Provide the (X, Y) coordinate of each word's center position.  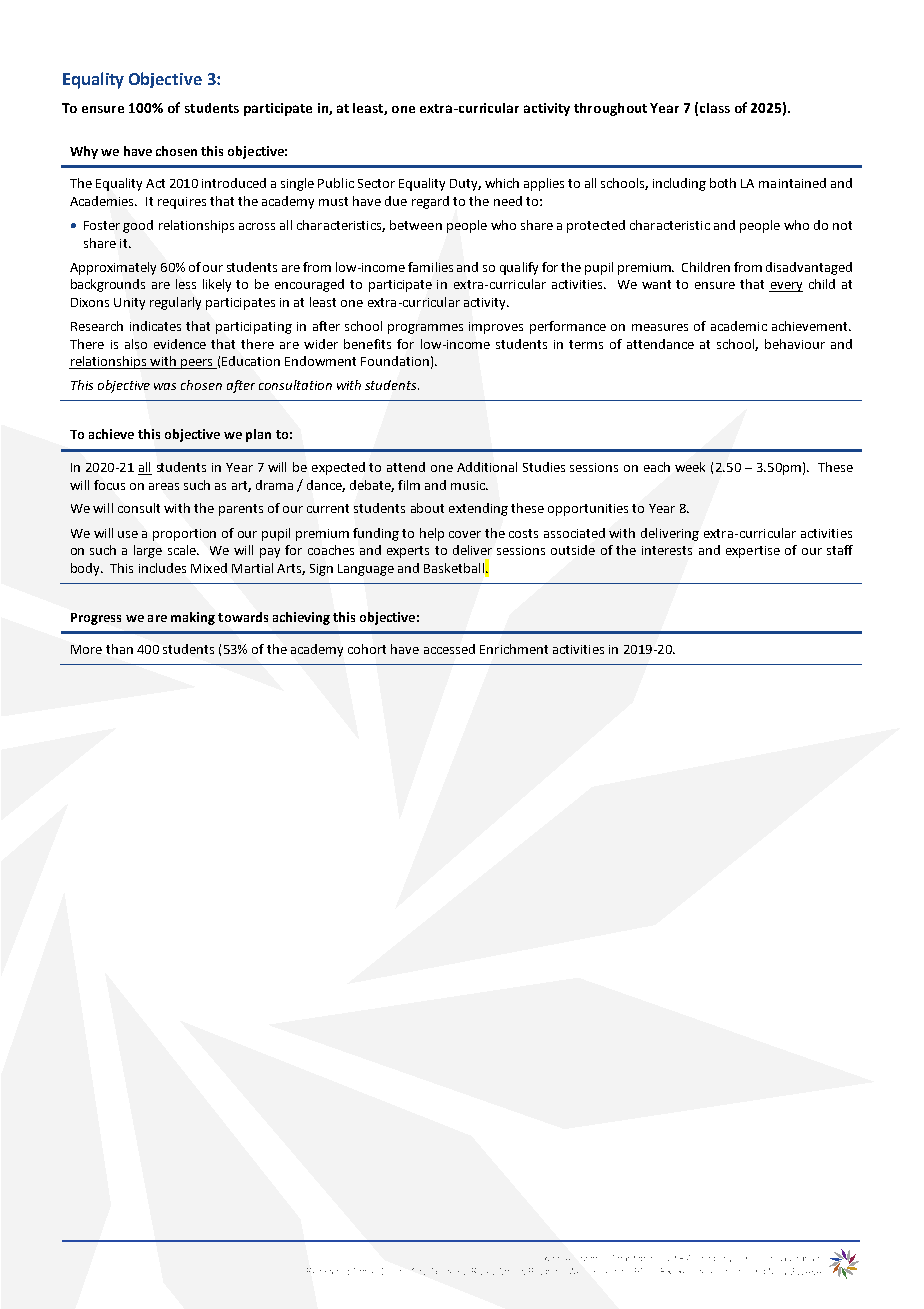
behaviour (795, 344)
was (165, 386)
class (715, 108)
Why (84, 152)
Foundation (395, 361)
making (193, 618)
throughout (610, 109)
